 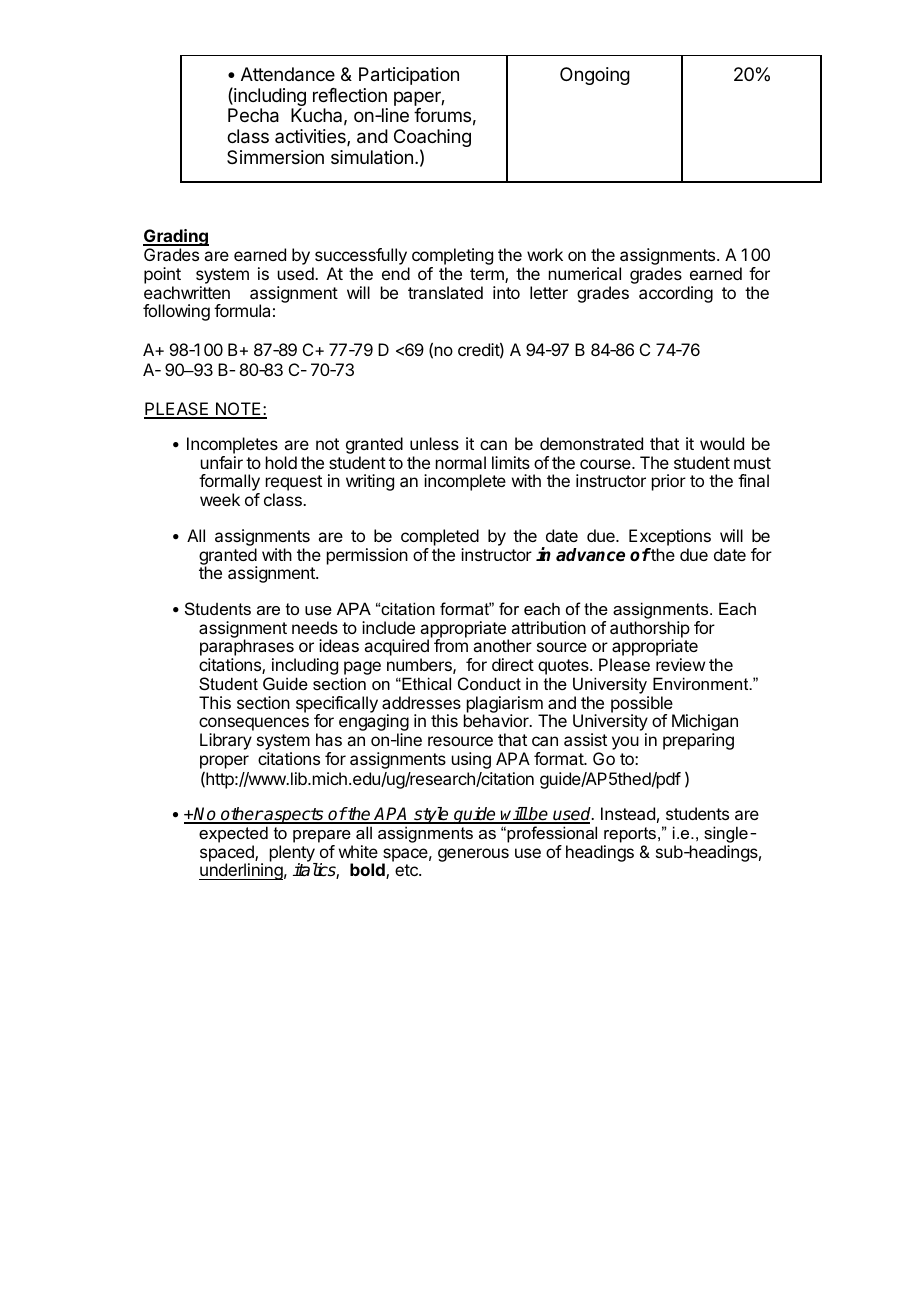 What do you see at coordinates (461, 462) in the screenshot?
I see `normal` at bounding box center [461, 462].
